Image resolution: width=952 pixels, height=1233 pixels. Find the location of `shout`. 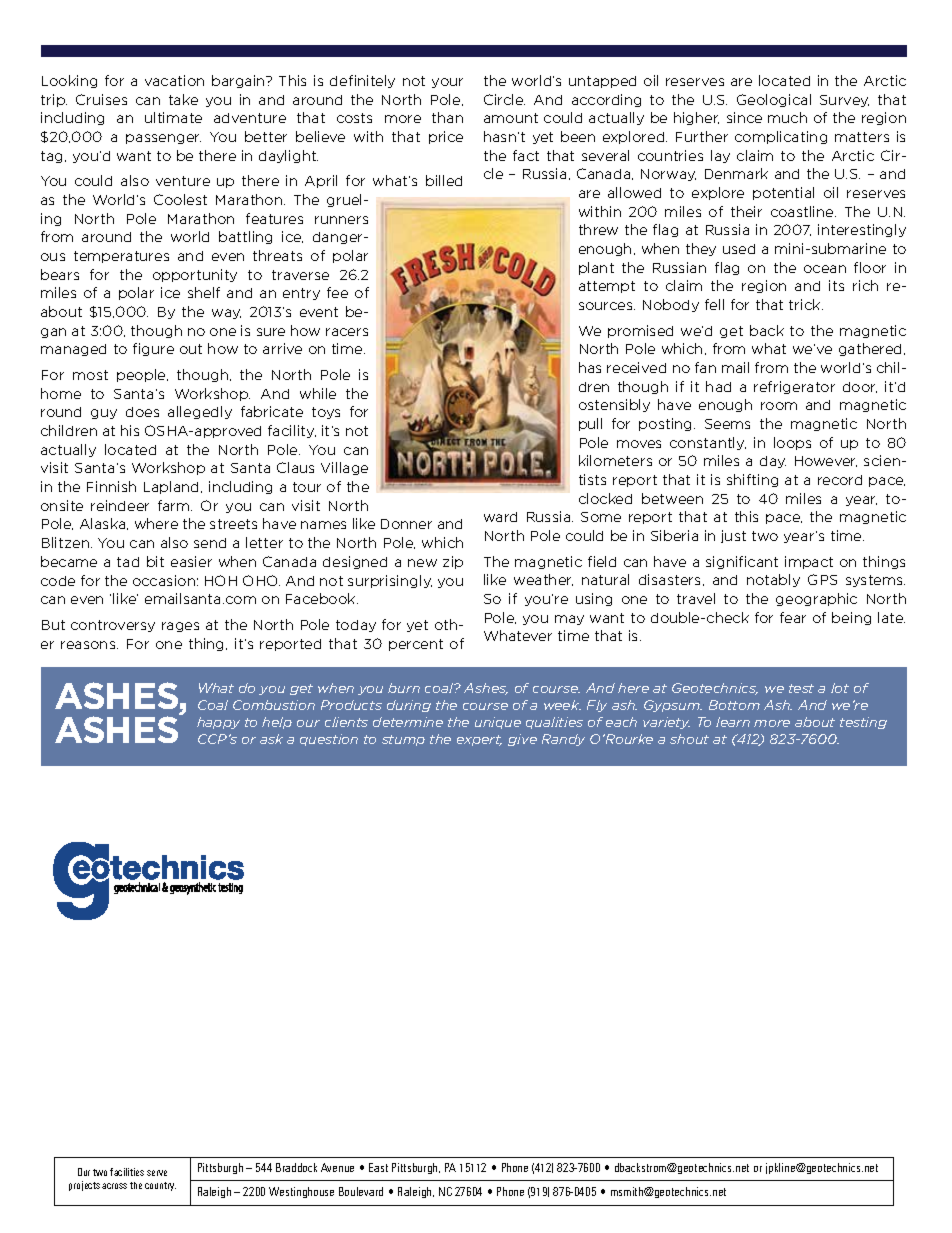

shout is located at coordinates (689, 739).
